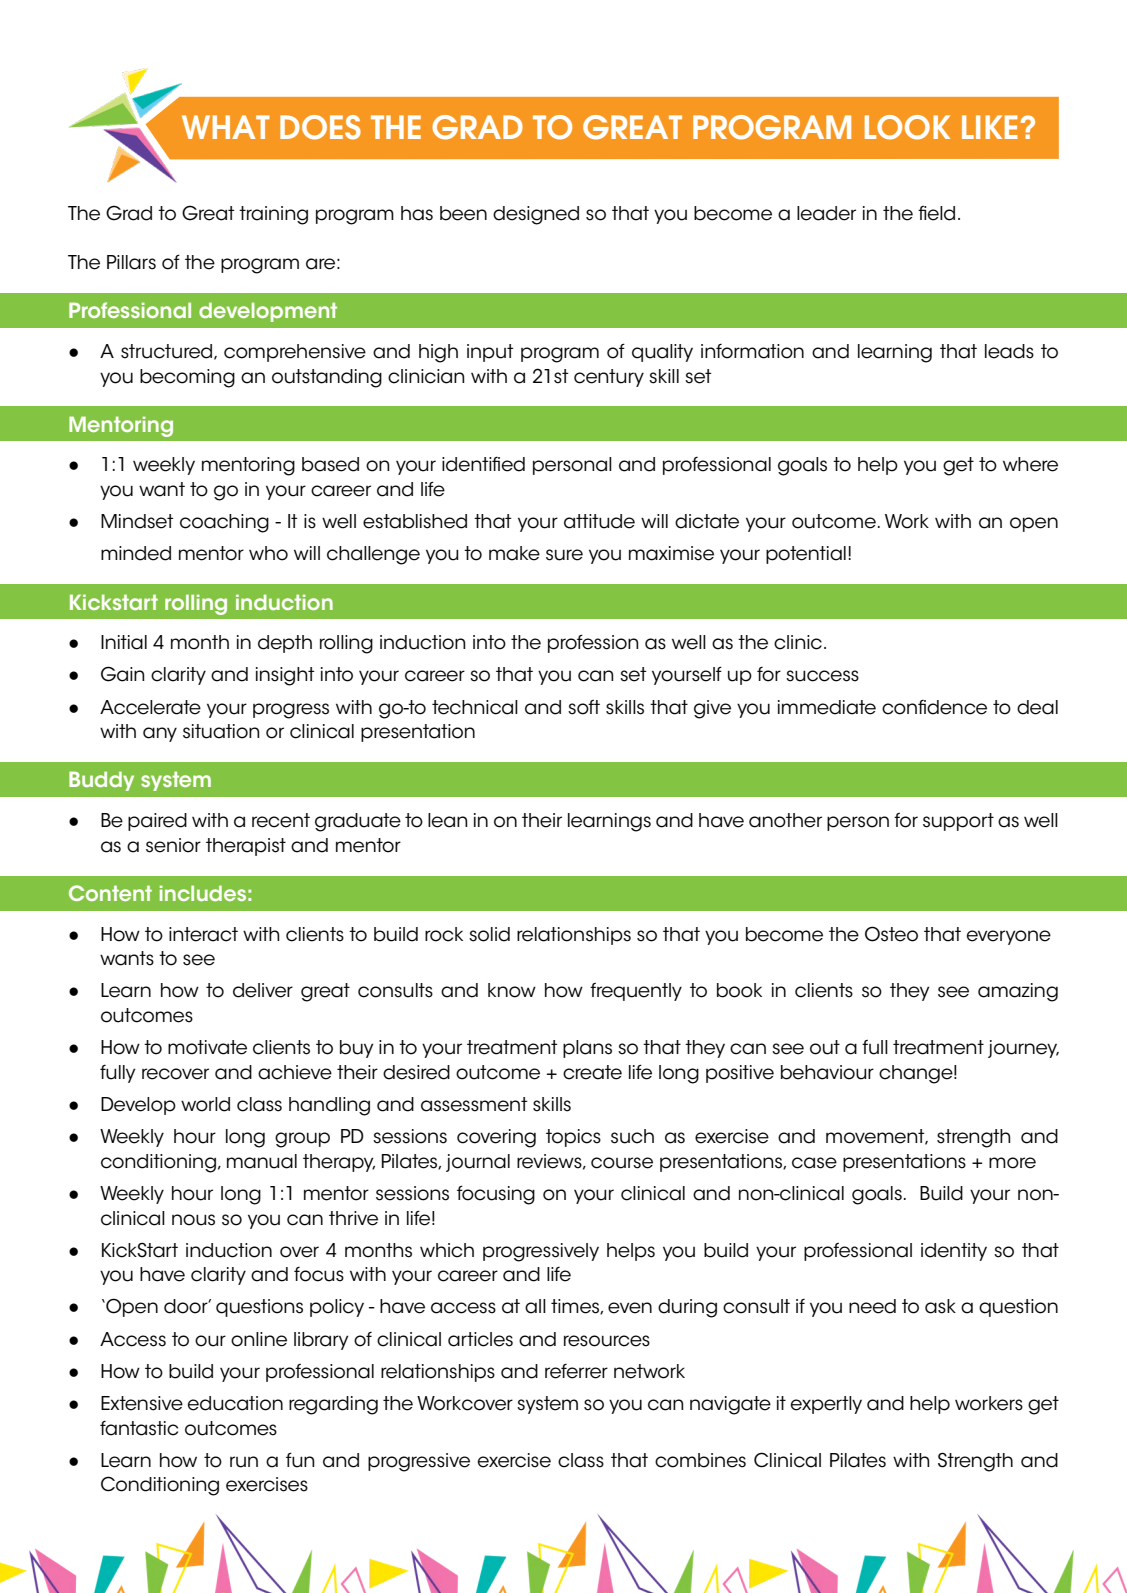 The width and height of the screenshot is (1127, 1593). What do you see at coordinates (226, 127) in the screenshot?
I see `WHAT` at bounding box center [226, 127].
